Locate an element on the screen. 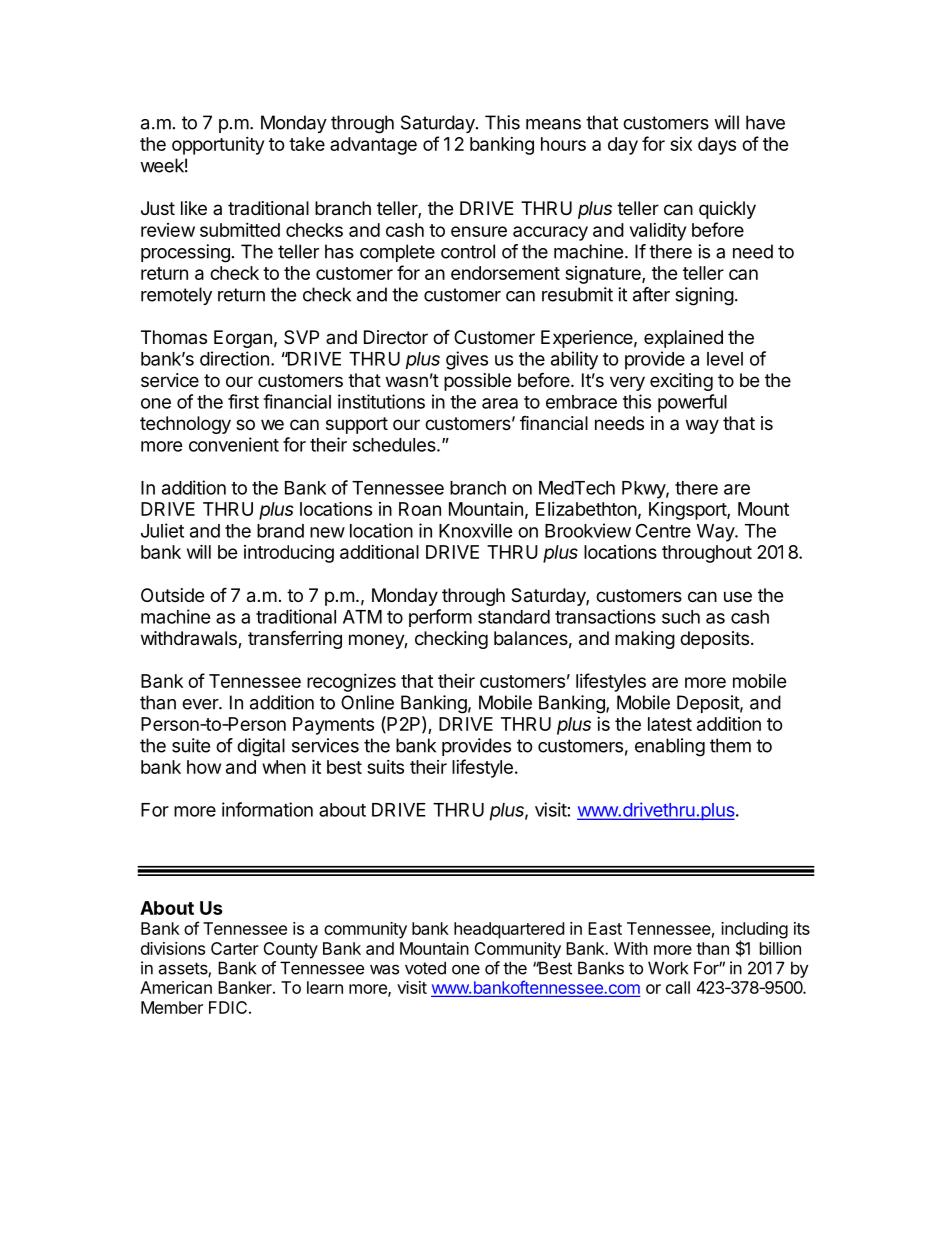 The image size is (952, 1233). opportunity is located at coordinates (218, 146).
